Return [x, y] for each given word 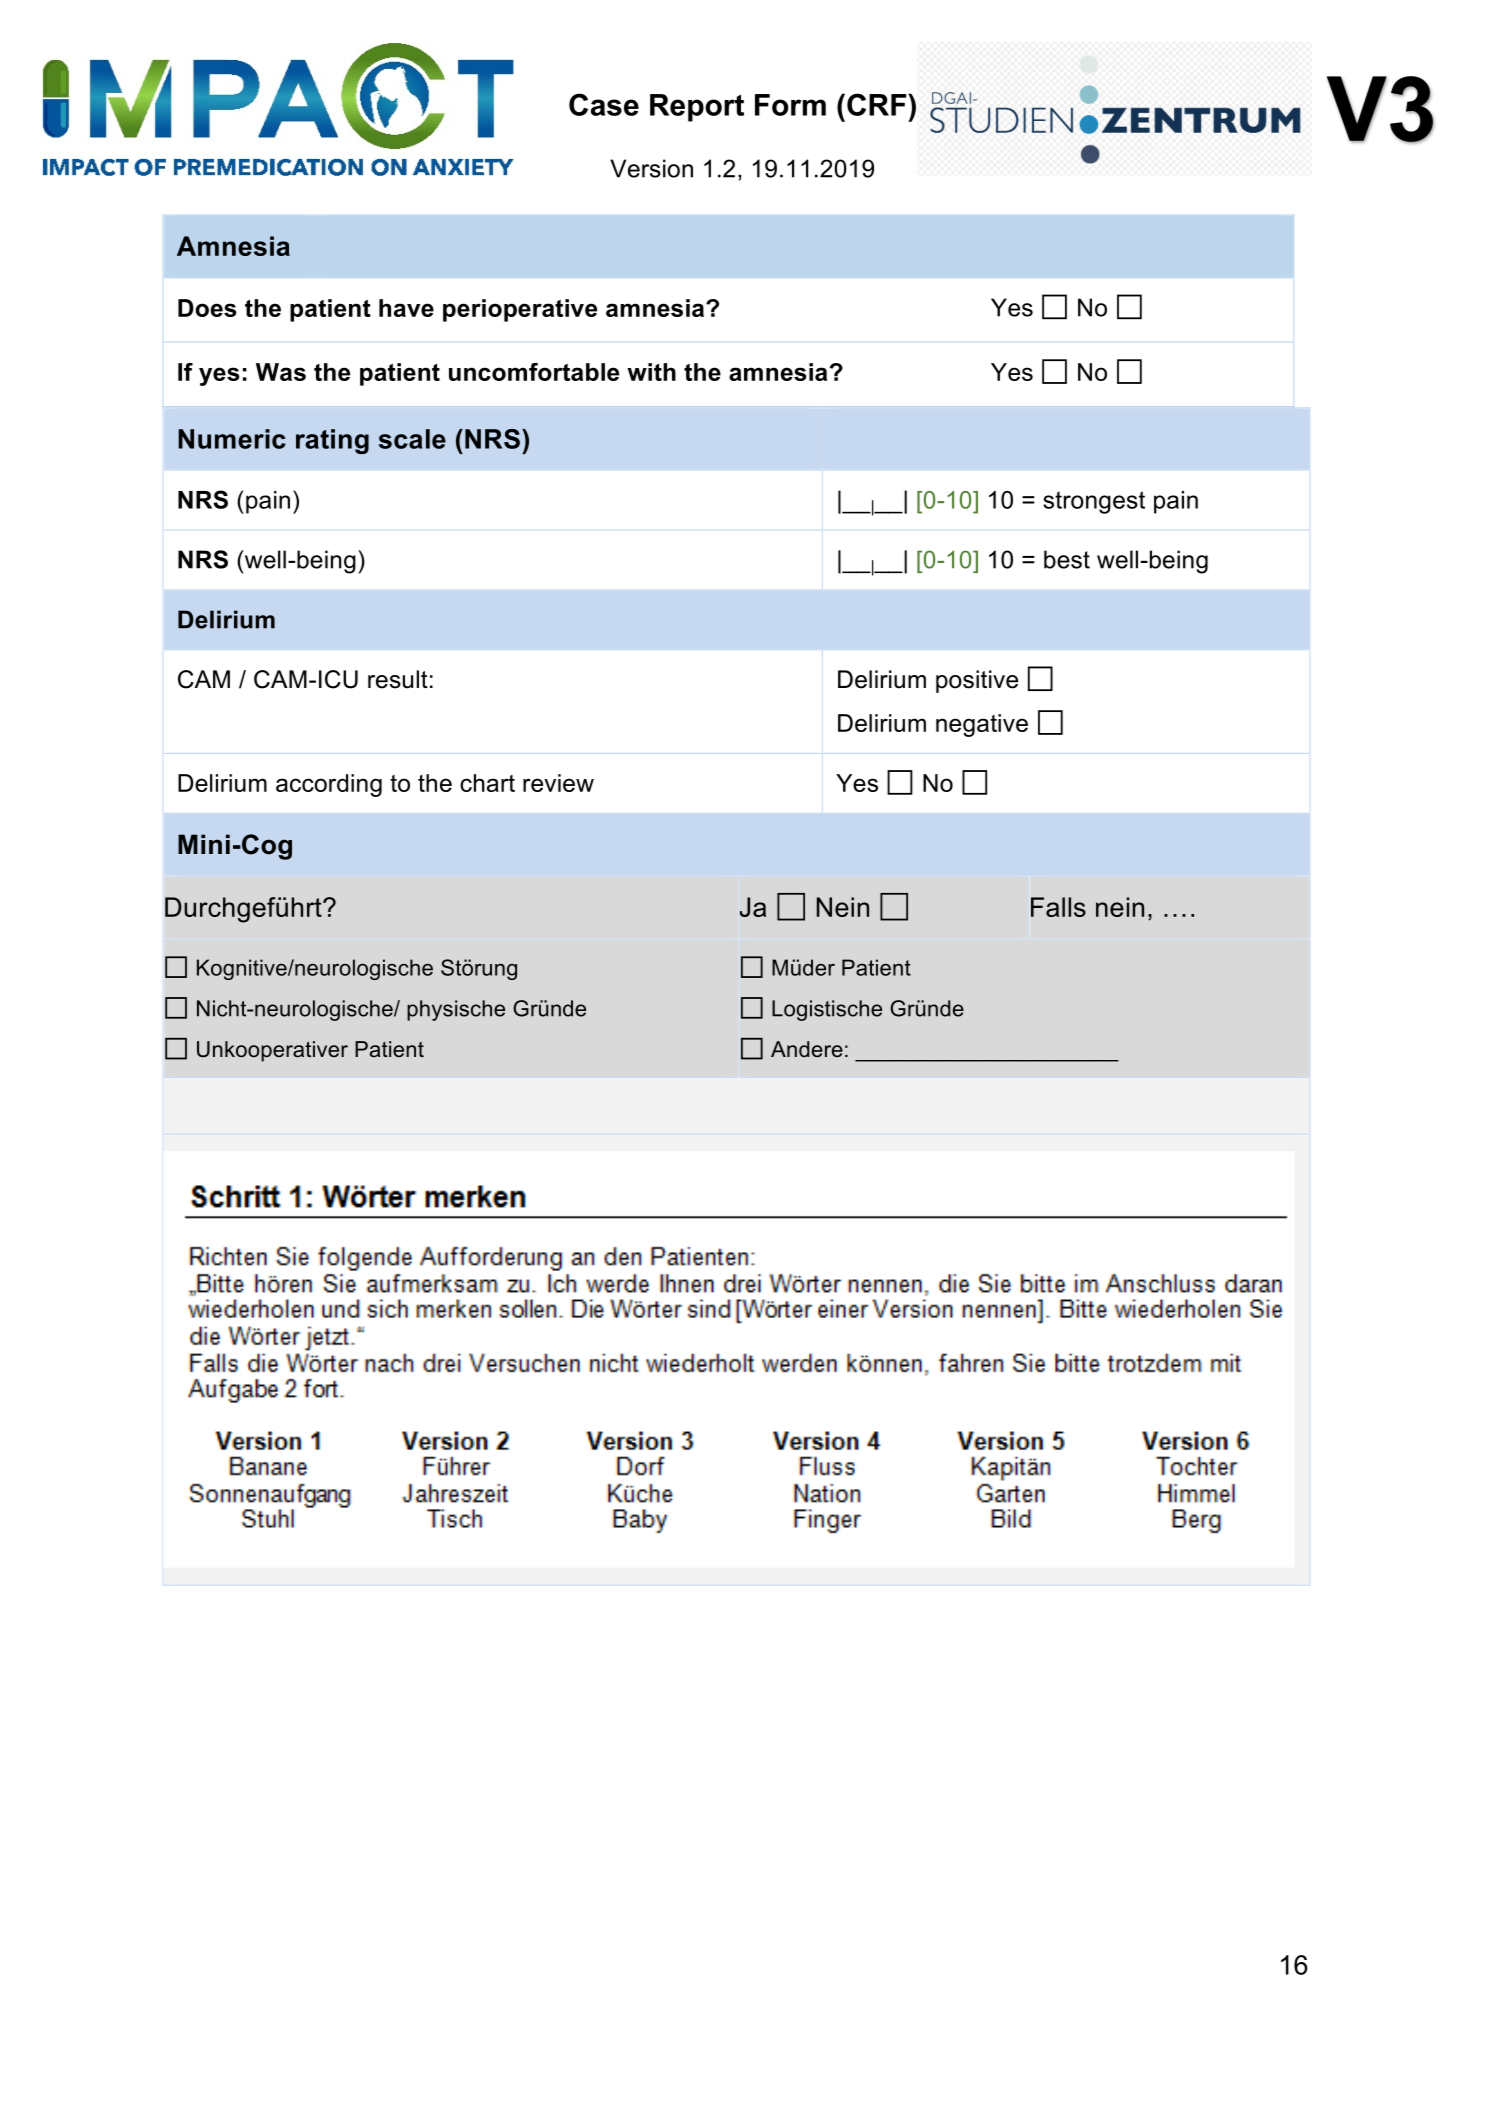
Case [604, 104]
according [329, 785]
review [558, 783]
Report [697, 108]
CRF [876, 104]
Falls [1058, 907]
